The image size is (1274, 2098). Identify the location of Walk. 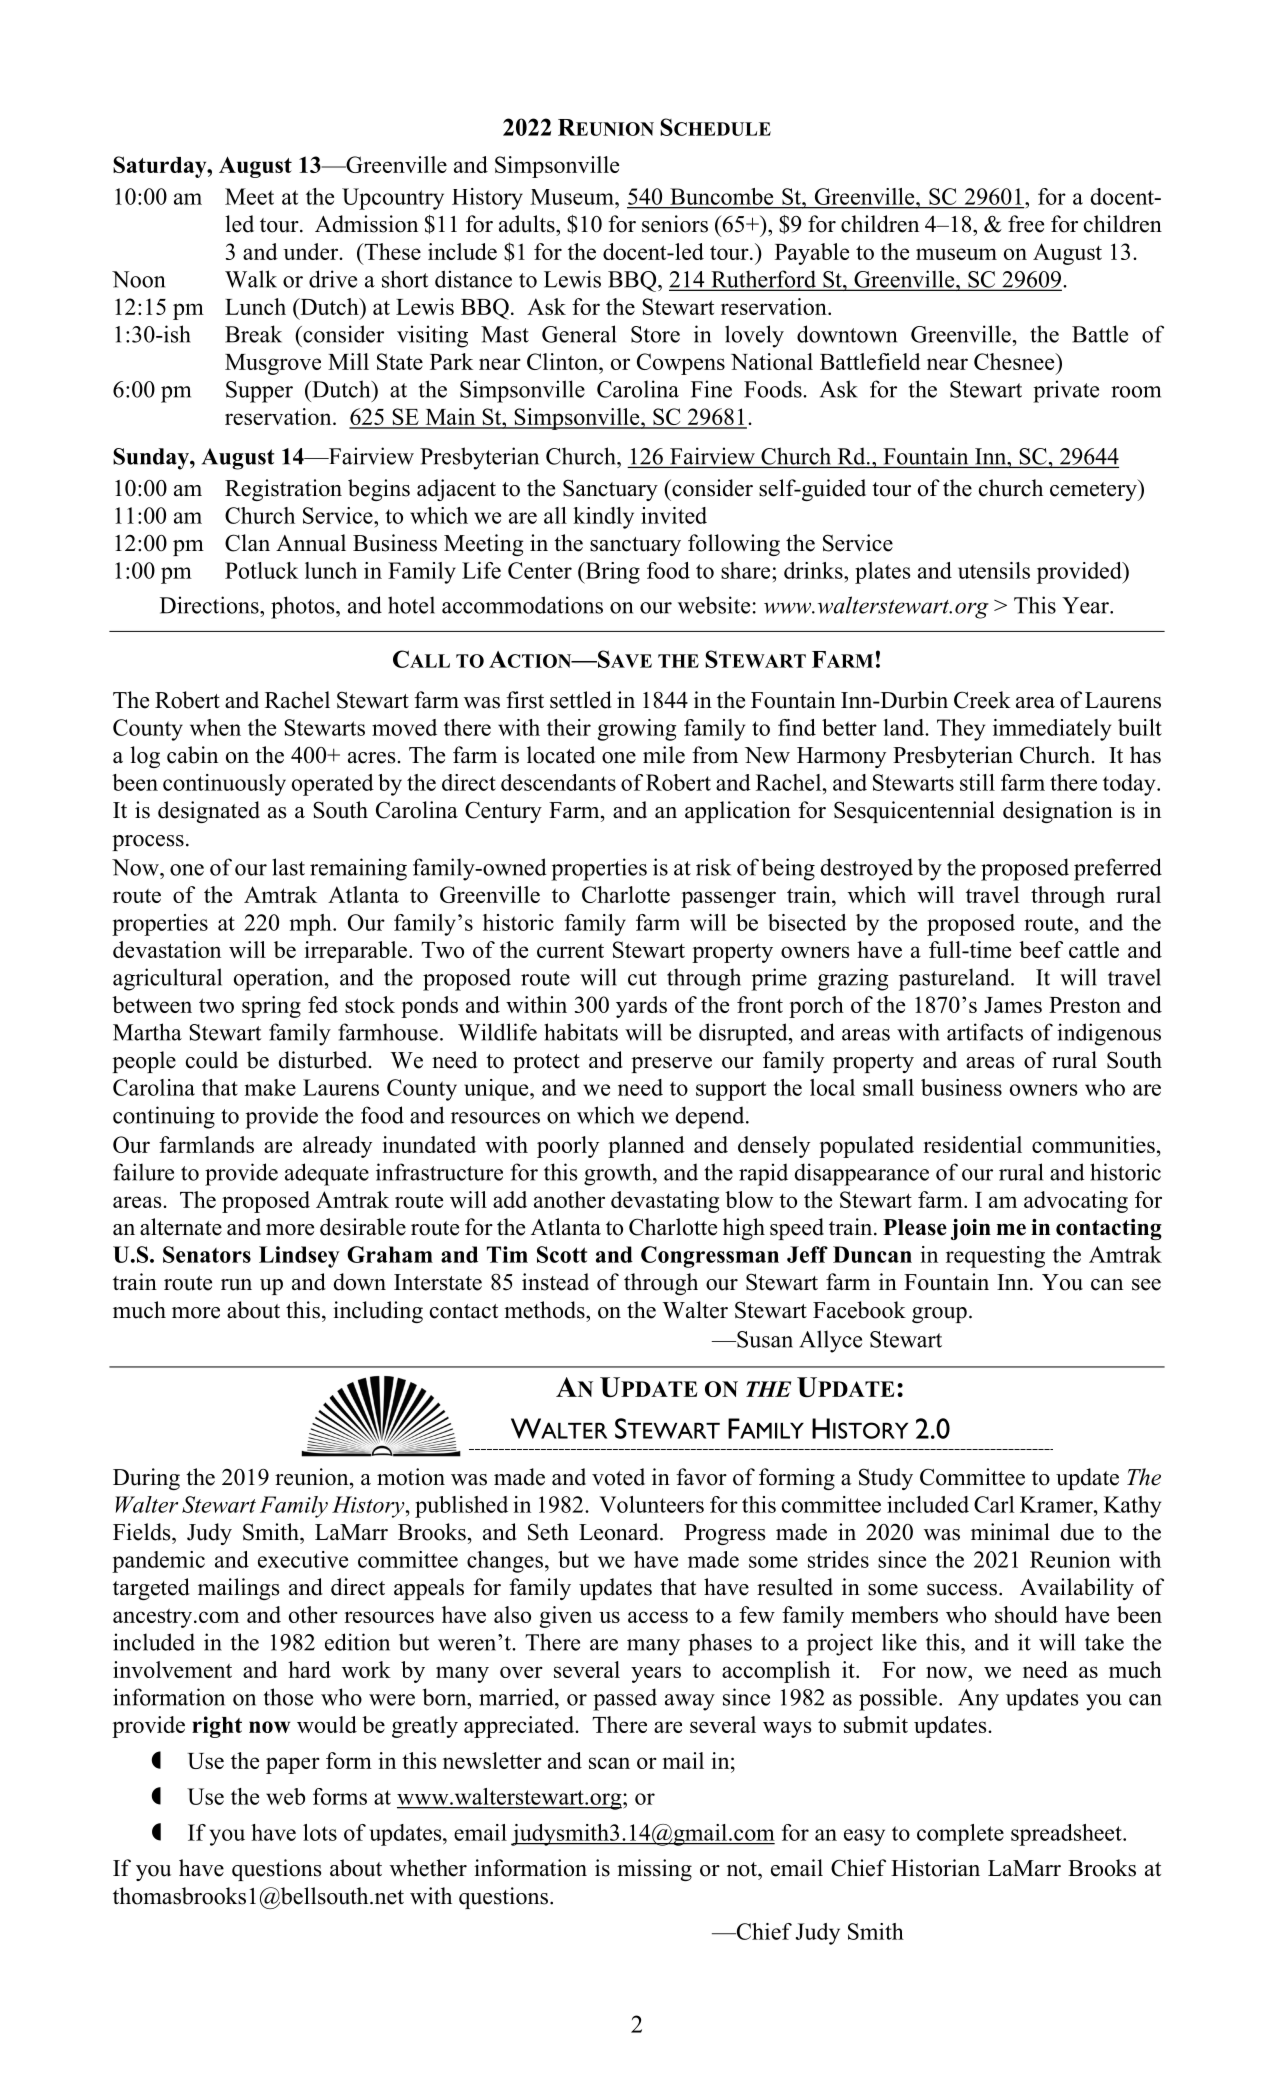
(251, 279).
